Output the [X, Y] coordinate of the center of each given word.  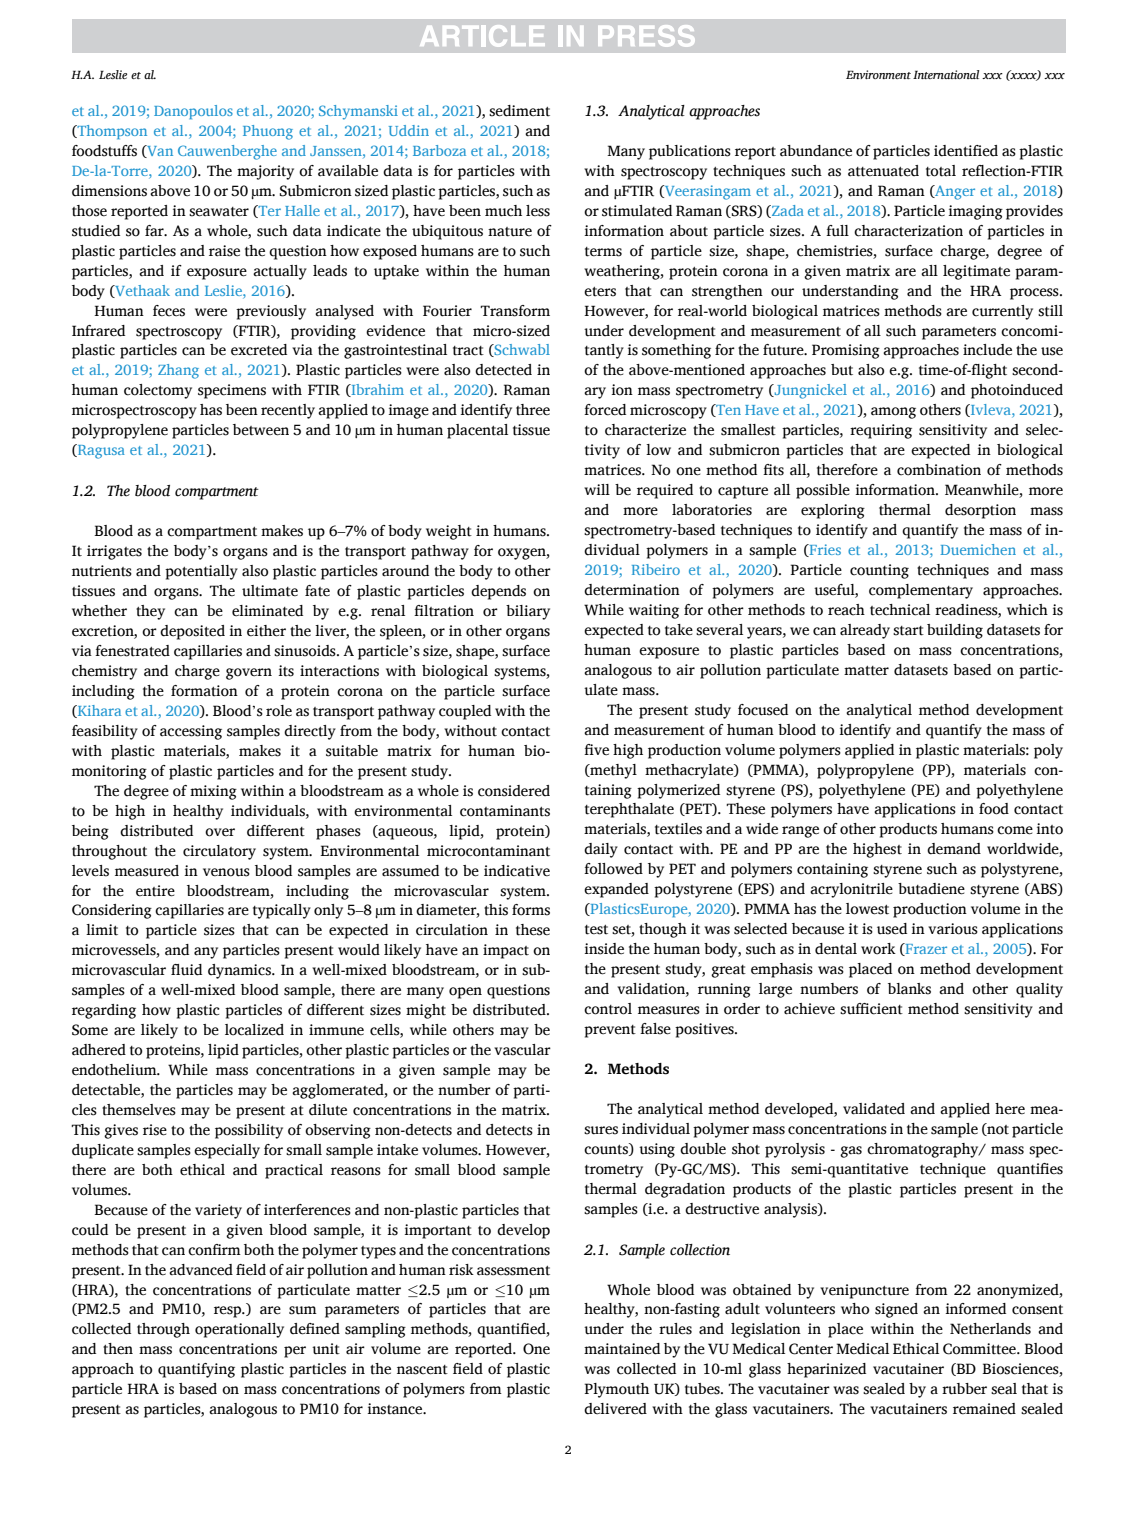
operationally [239, 1330]
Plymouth [617, 1390]
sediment [519, 111]
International [946, 74]
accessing [191, 732]
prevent [610, 1031]
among [893, 413]
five [596, 750]
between [261, 430]
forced [605, 410]
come [1015, 830]
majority [265, 172]
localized [254, 1030]
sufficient [871, 1009]
